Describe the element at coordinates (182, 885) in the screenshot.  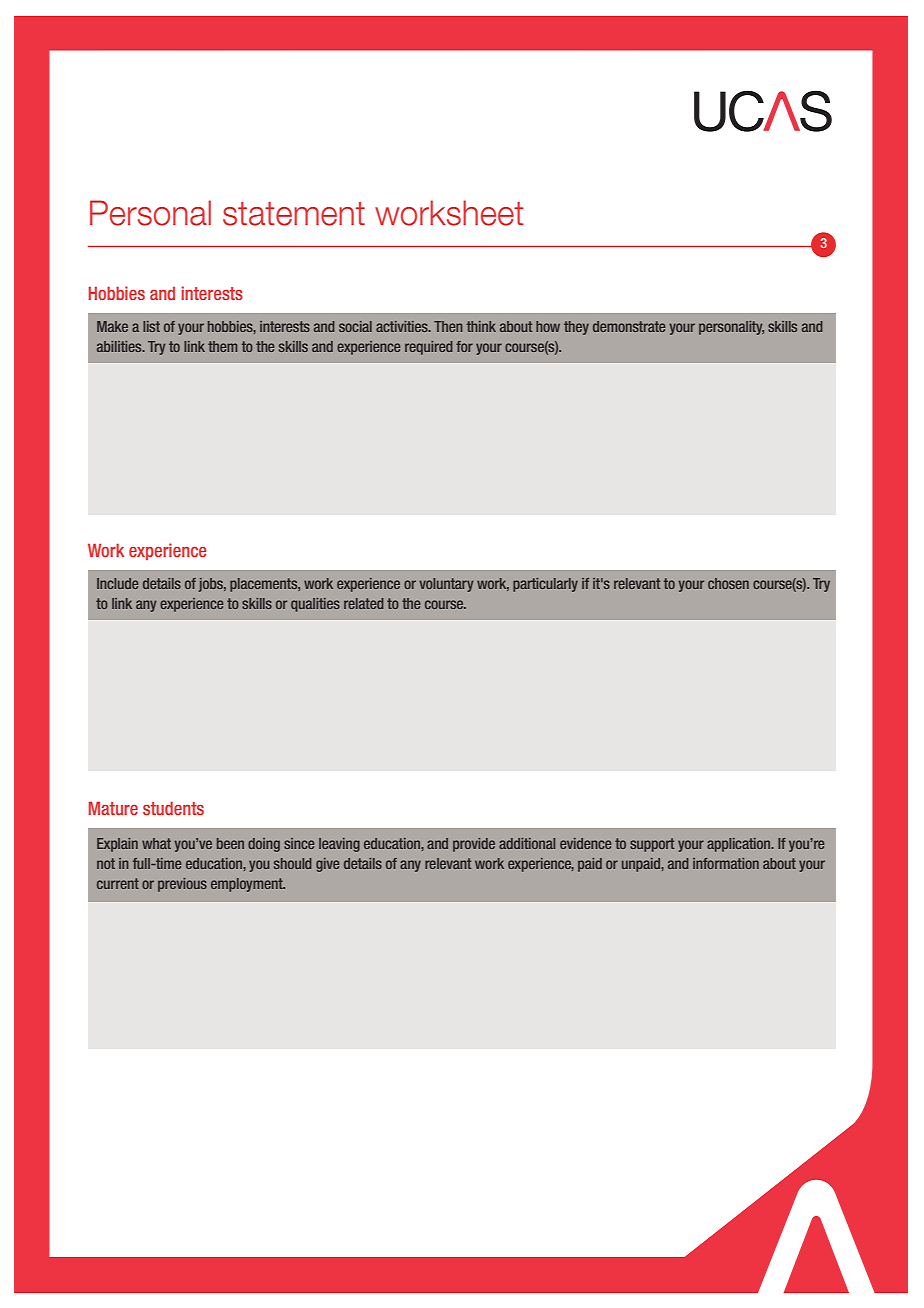
I see `previous` at that location.
